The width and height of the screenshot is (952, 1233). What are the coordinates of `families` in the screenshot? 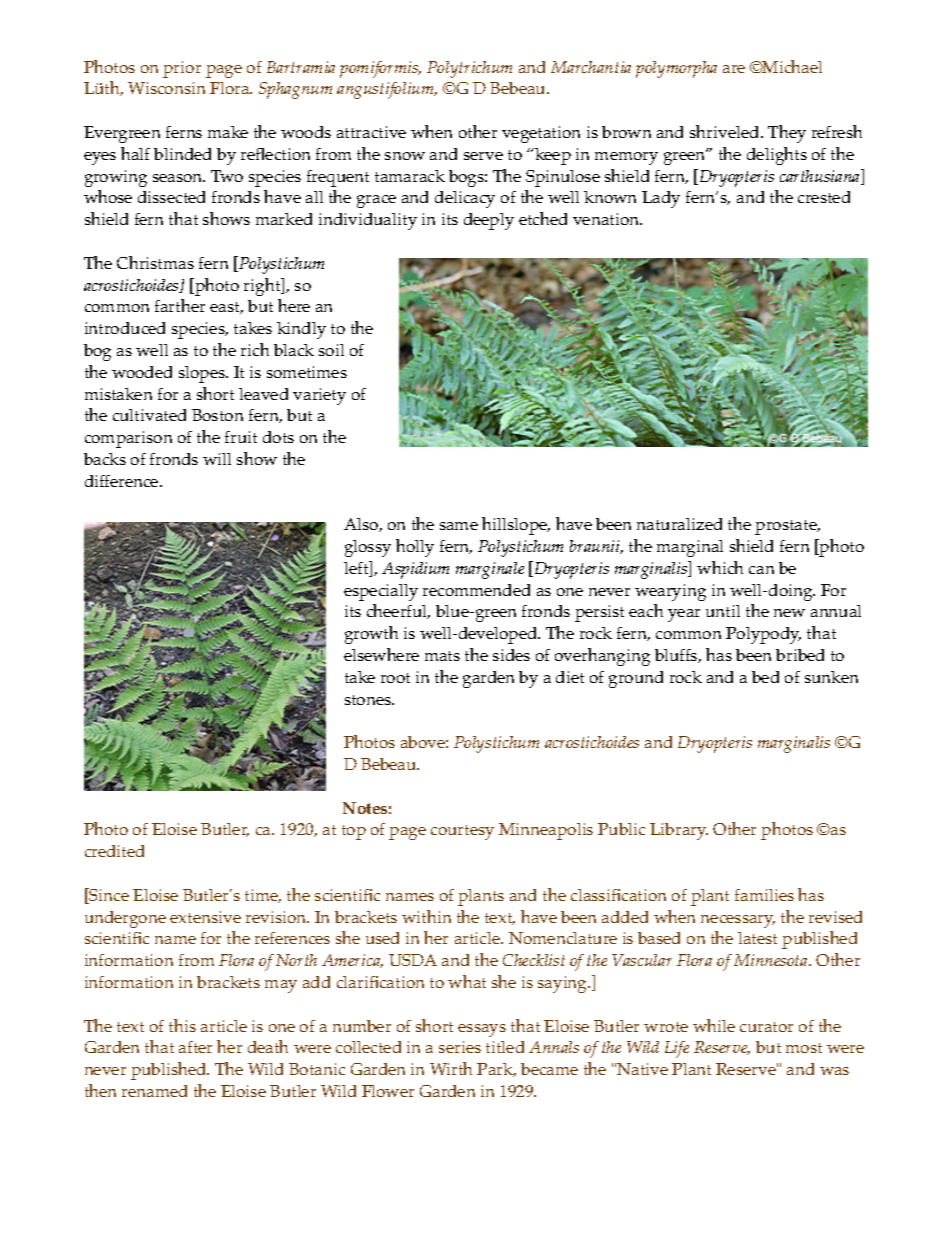 It's located at (764, 895).
